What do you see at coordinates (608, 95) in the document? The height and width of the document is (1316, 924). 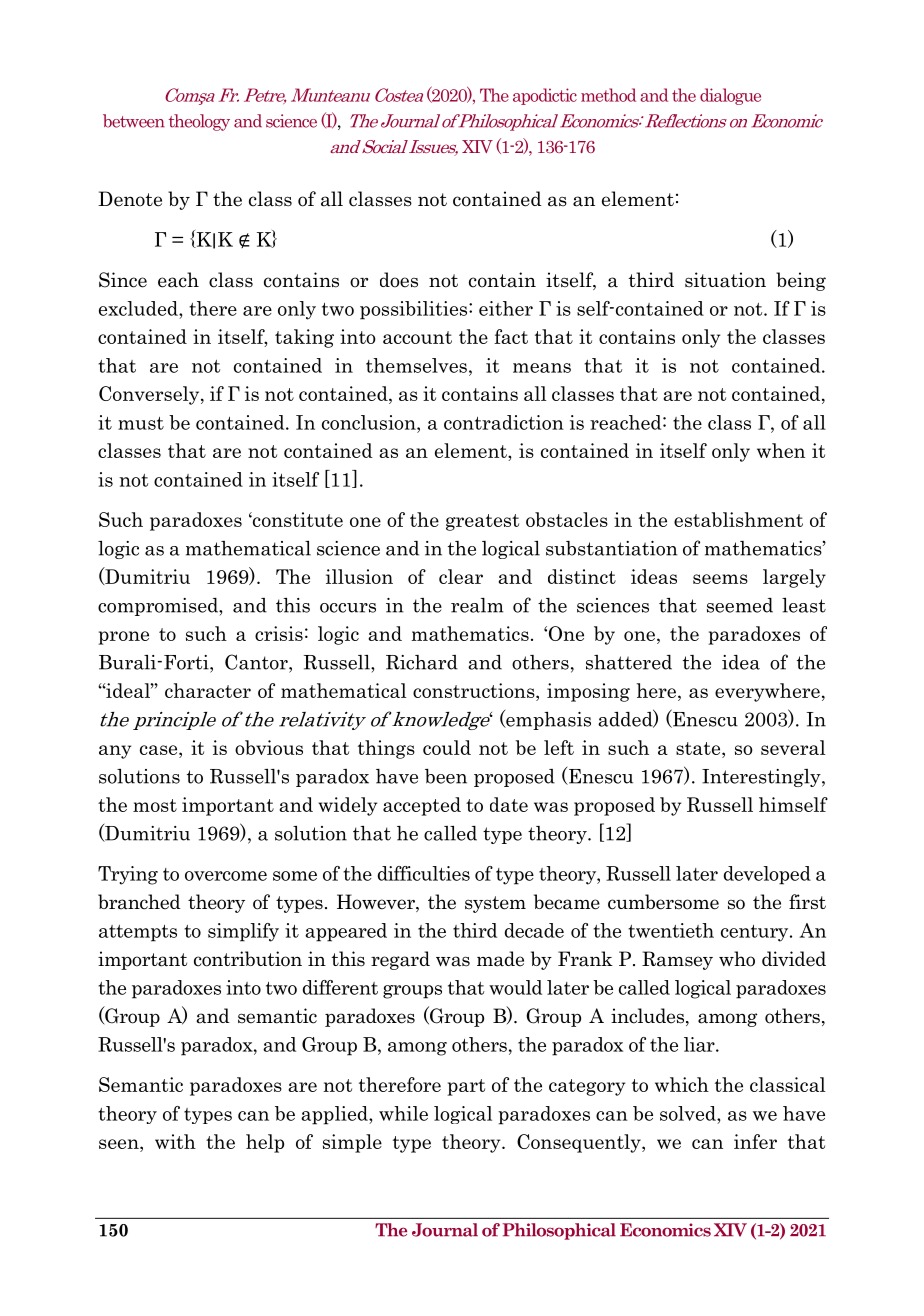 I see `method` at bounding box center [608, 95].
